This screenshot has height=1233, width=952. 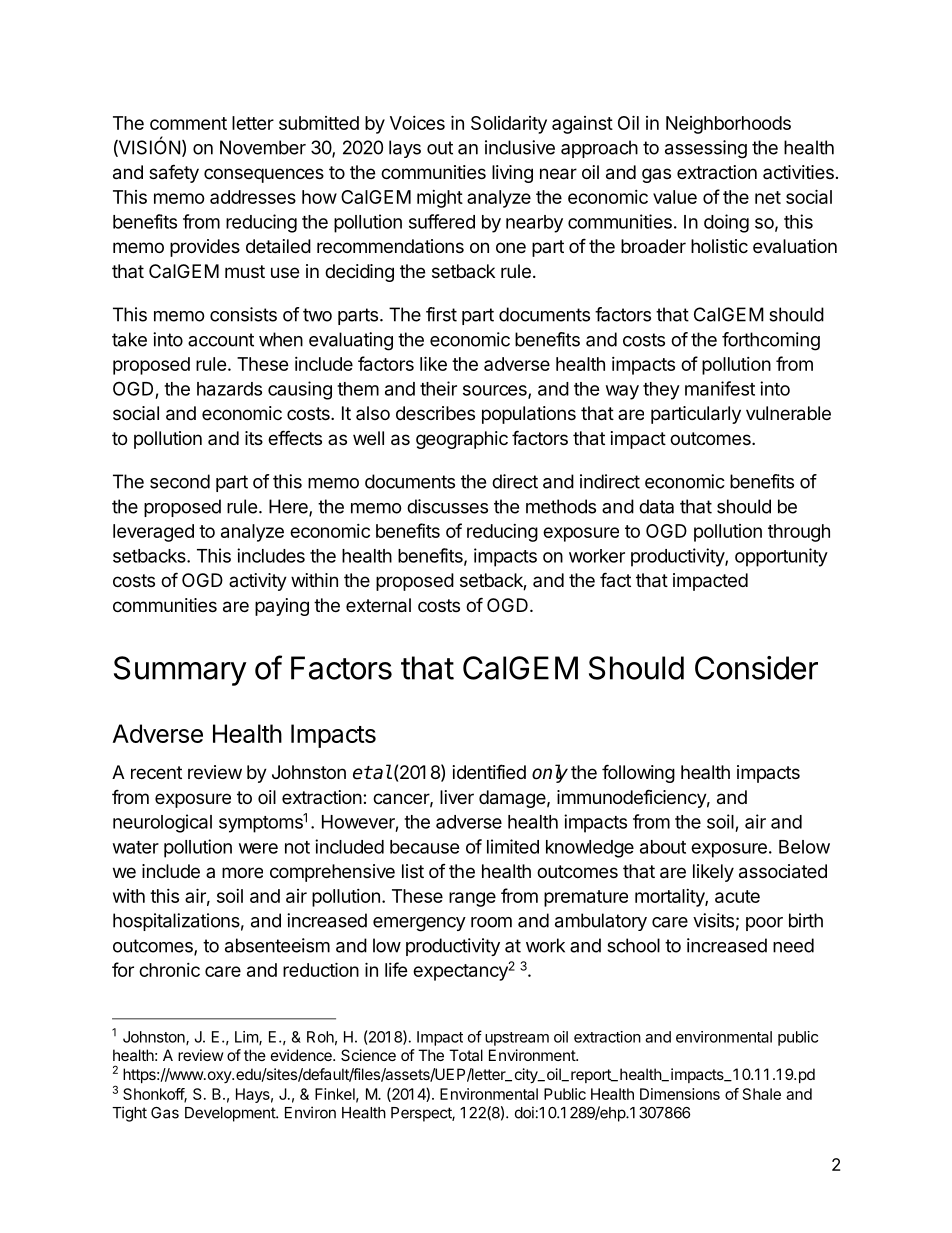 What do you see at coordinates (489, 771) in the screenshot?
I see `identified` at bounding box center [489, 771].
